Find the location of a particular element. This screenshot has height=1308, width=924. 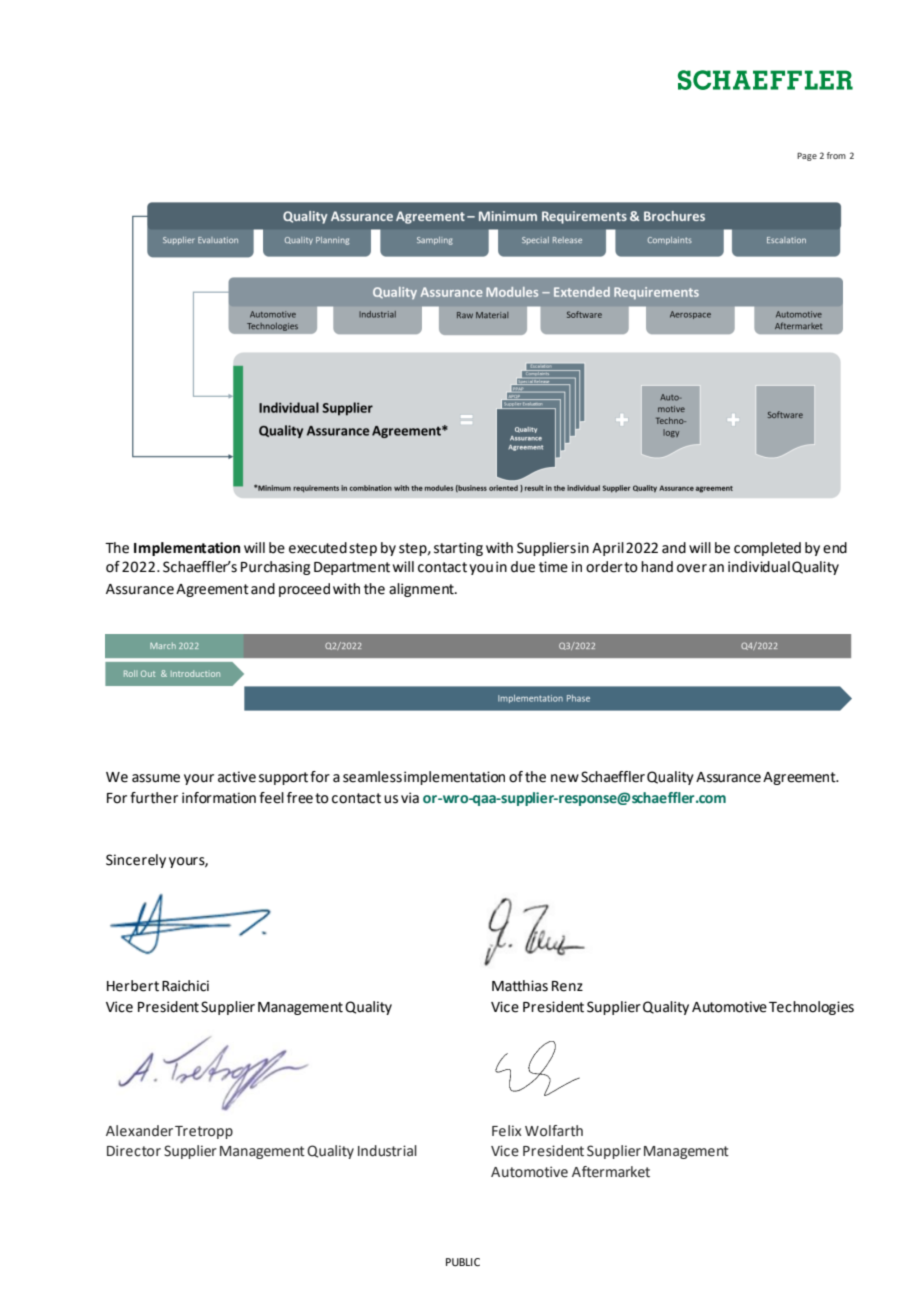

Purchasing is located at coordinates (275, 568).
